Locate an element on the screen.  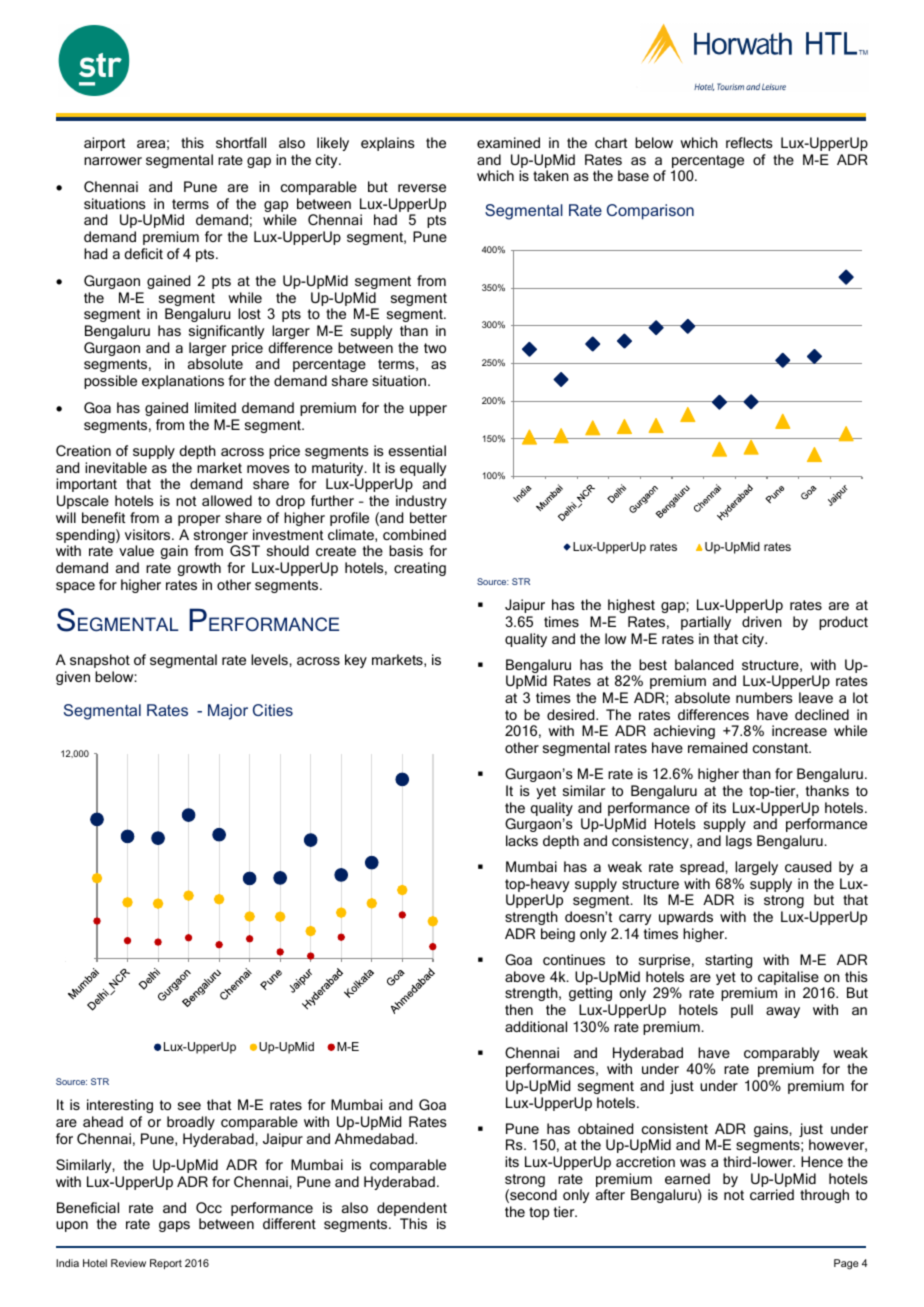
numbers is located at coordinates (764, 697).
